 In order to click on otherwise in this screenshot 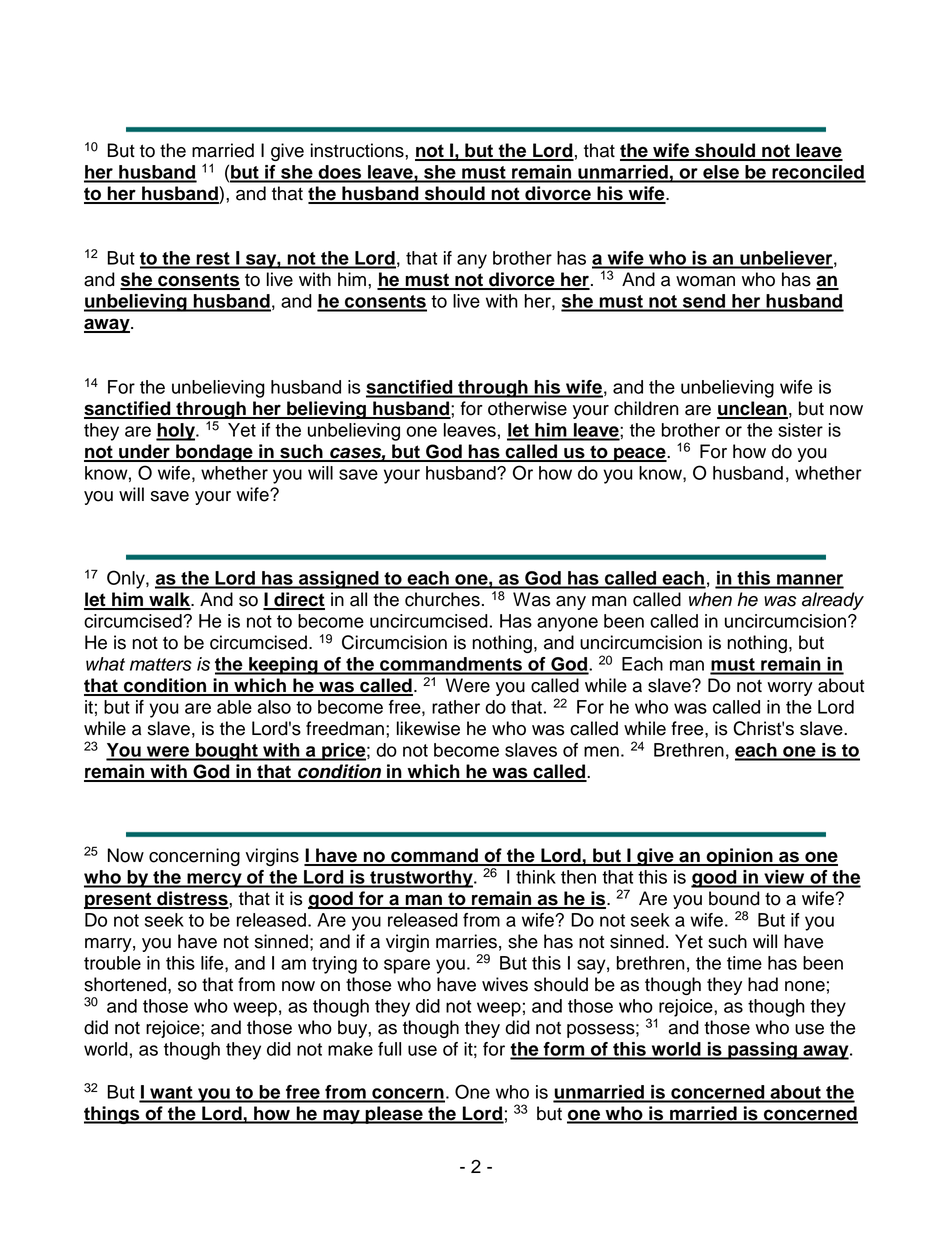, I will do `click(527, 408)`.
